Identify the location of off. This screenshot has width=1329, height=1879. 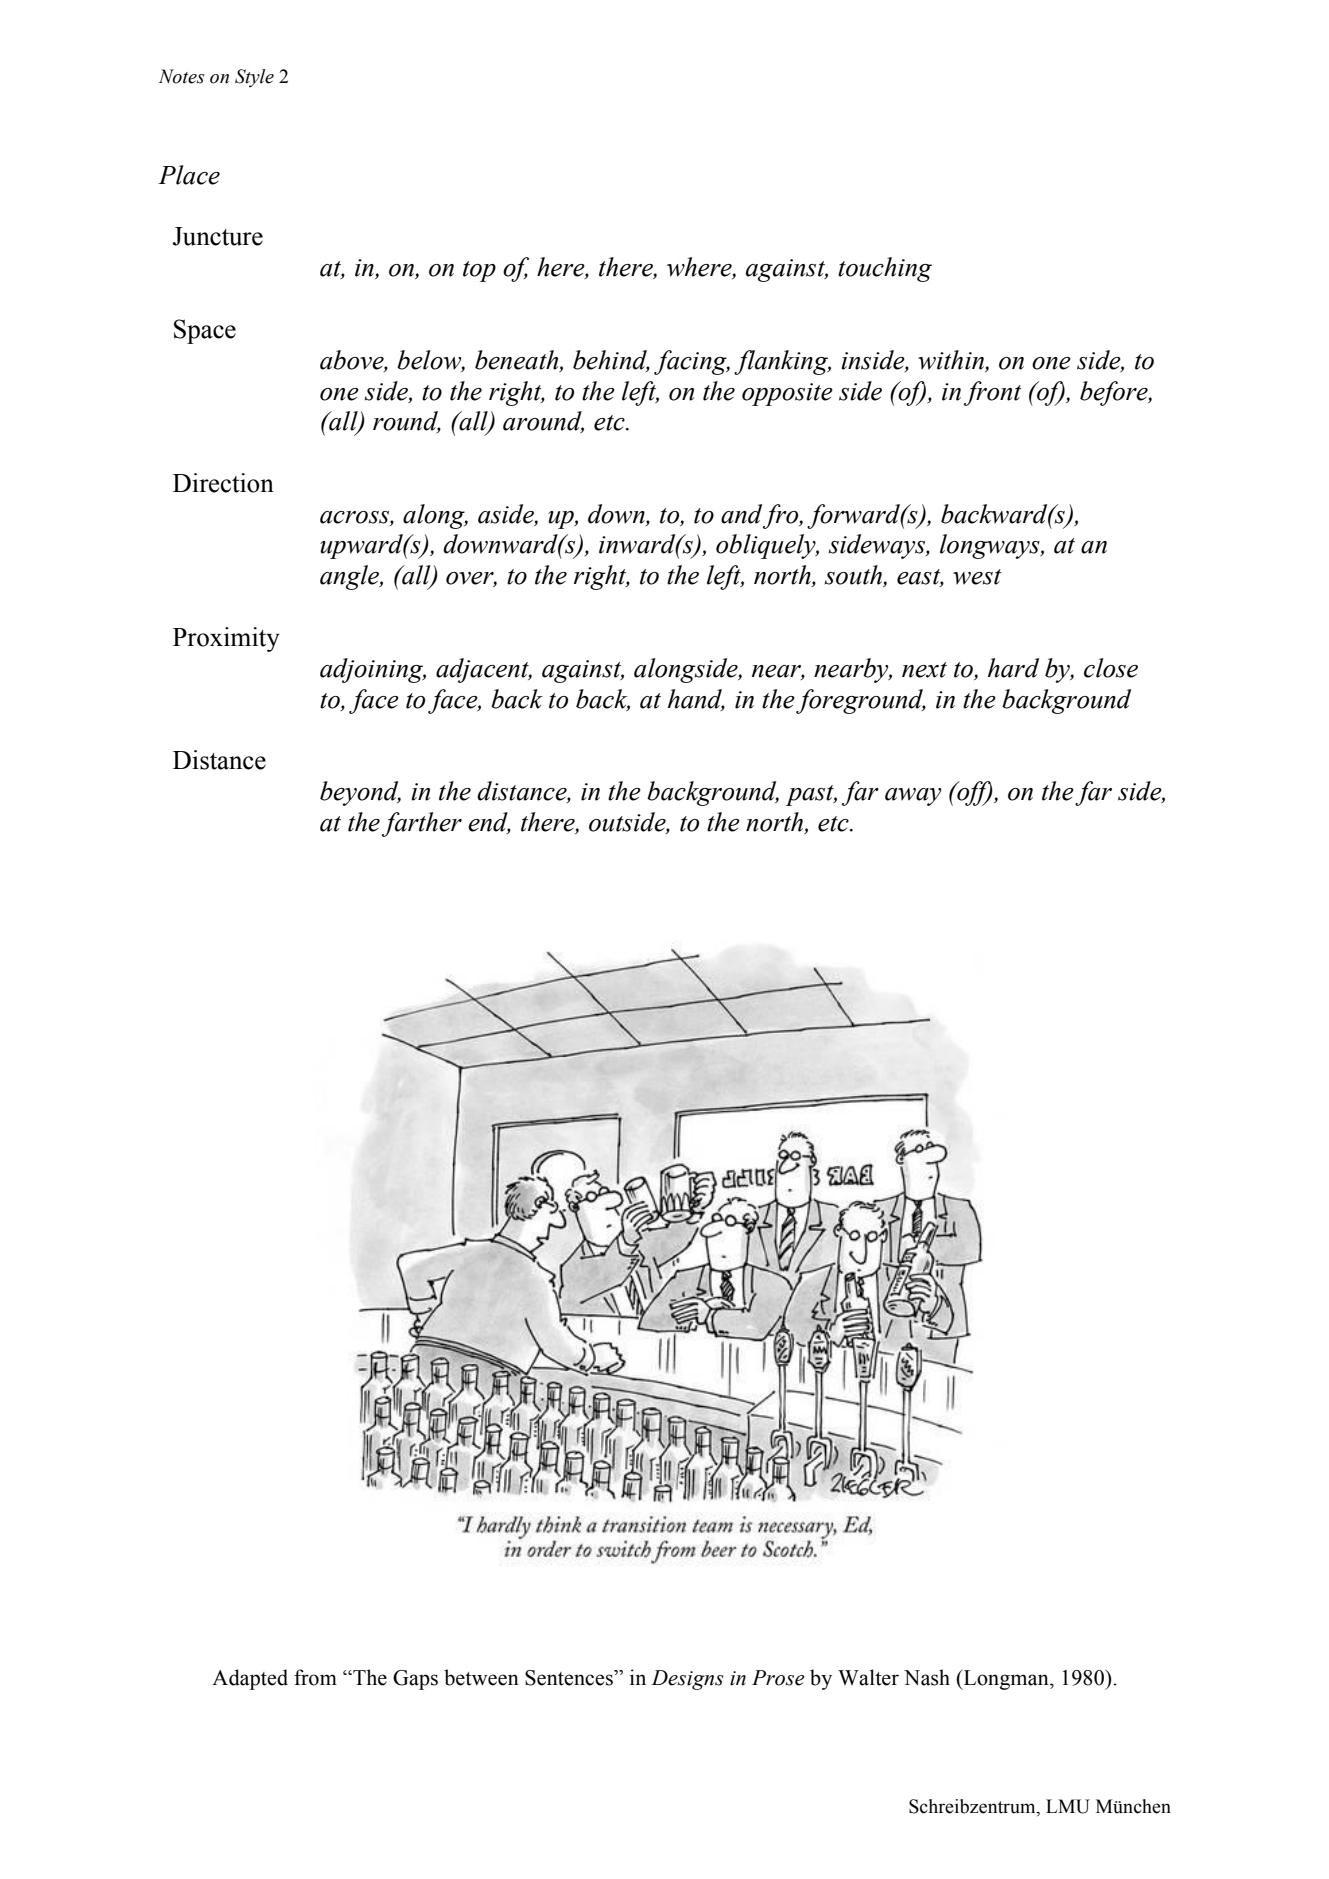
(974, 793).
